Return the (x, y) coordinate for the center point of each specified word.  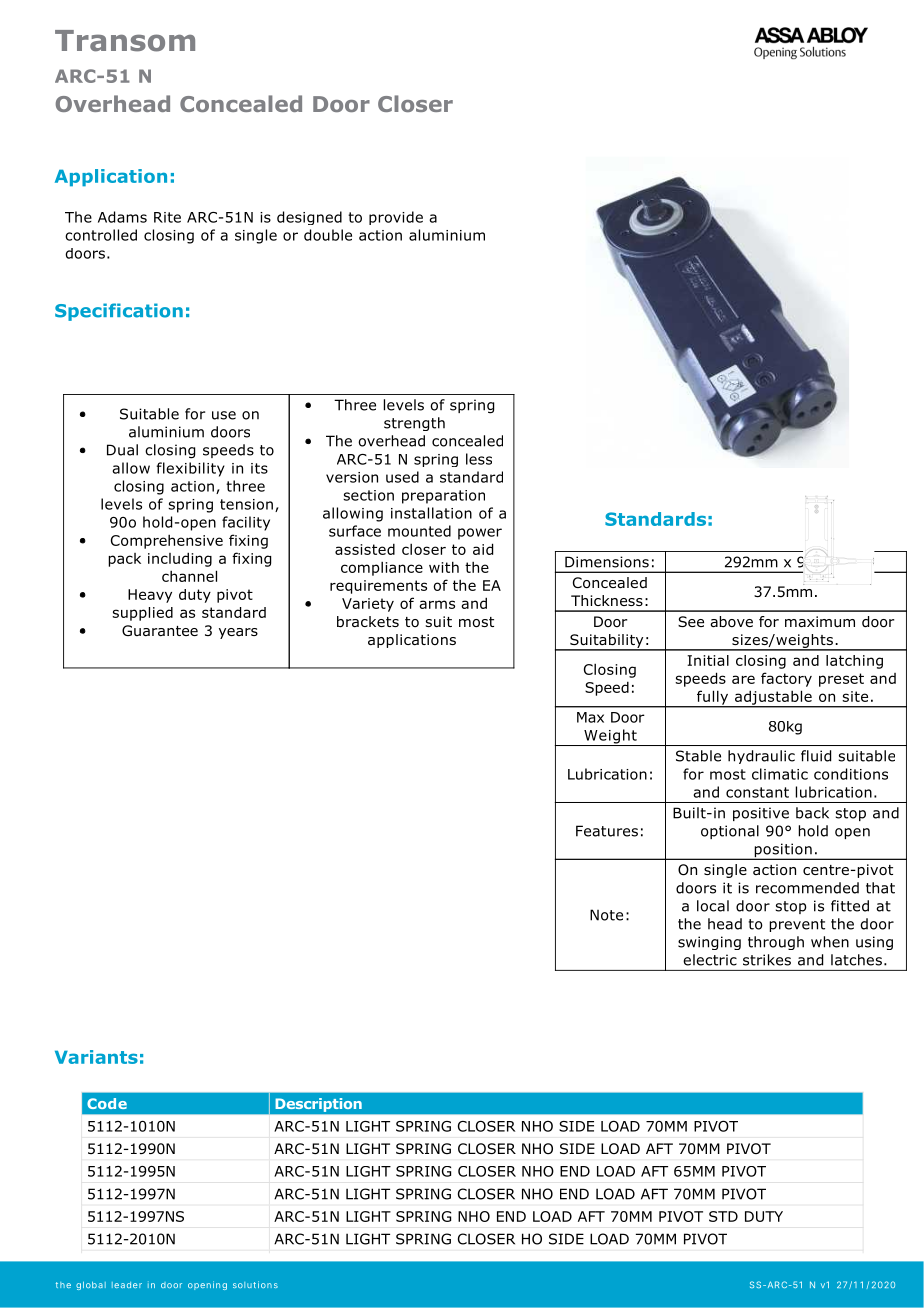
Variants (96, 1057)
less (479, 459)
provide (396, 218)
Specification (119, 312)
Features (607, 831)
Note (606, 915)
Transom (125, 41)
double (328, 235)
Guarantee (160, 630)
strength (414, 424)
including (180, 559)
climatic (780, 774)
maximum (820, 621)
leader (127, 1285)
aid (483, 549)
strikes (767, 960)
